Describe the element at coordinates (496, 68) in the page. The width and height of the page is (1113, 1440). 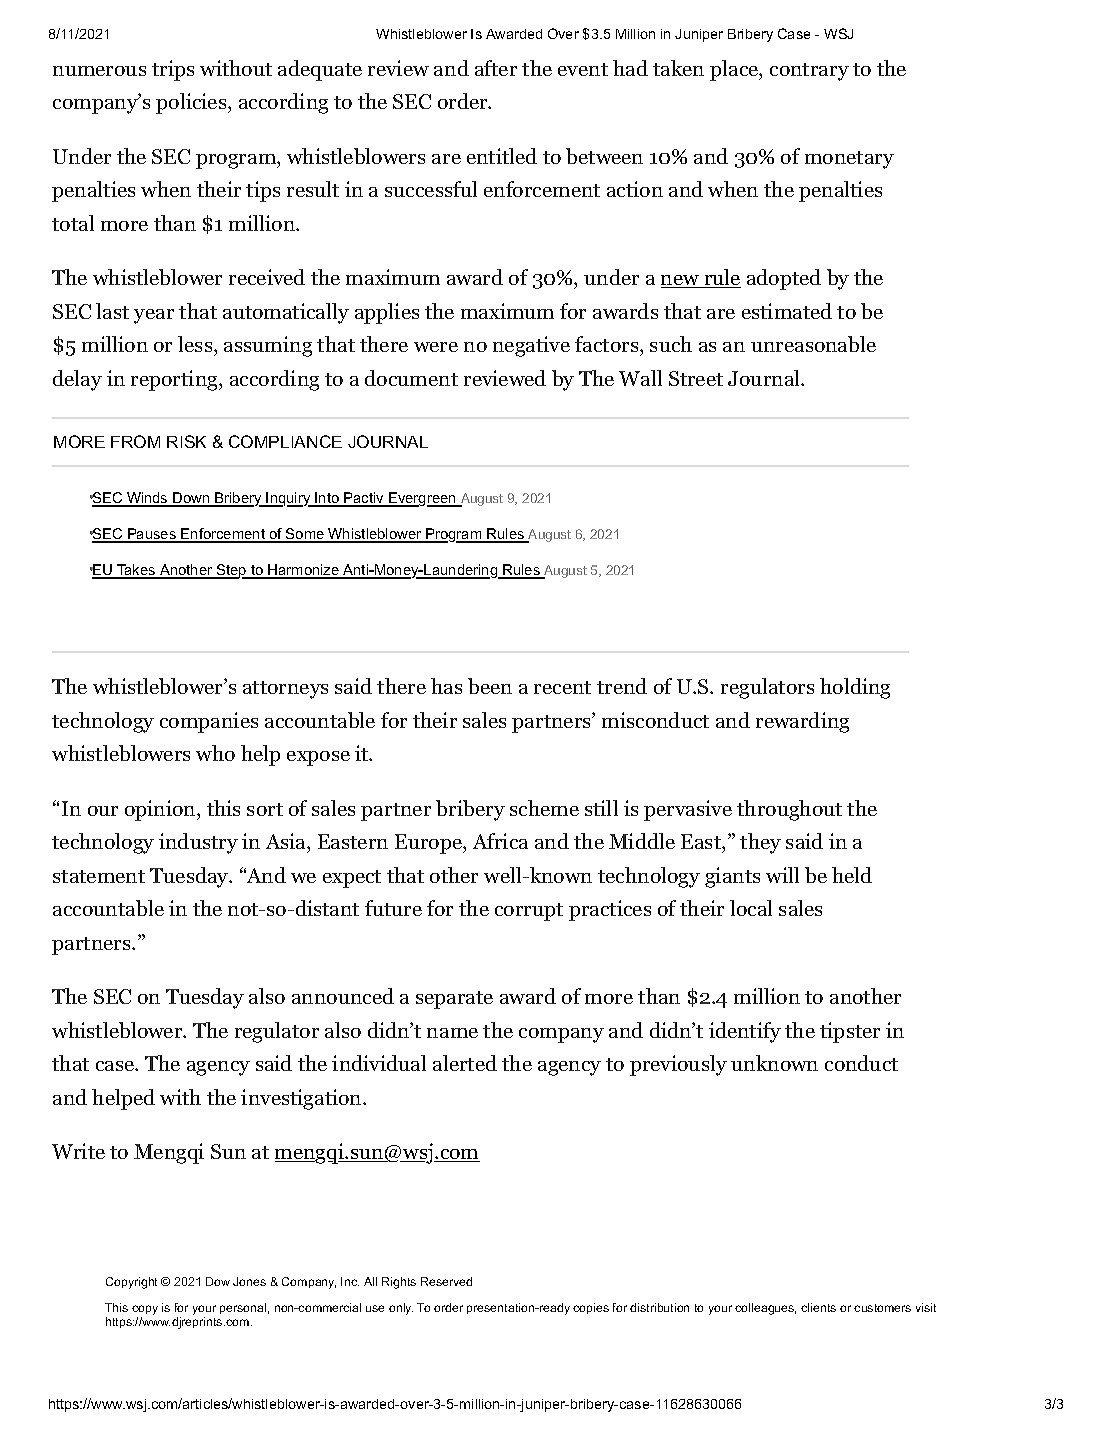
I see `after` at that location.
